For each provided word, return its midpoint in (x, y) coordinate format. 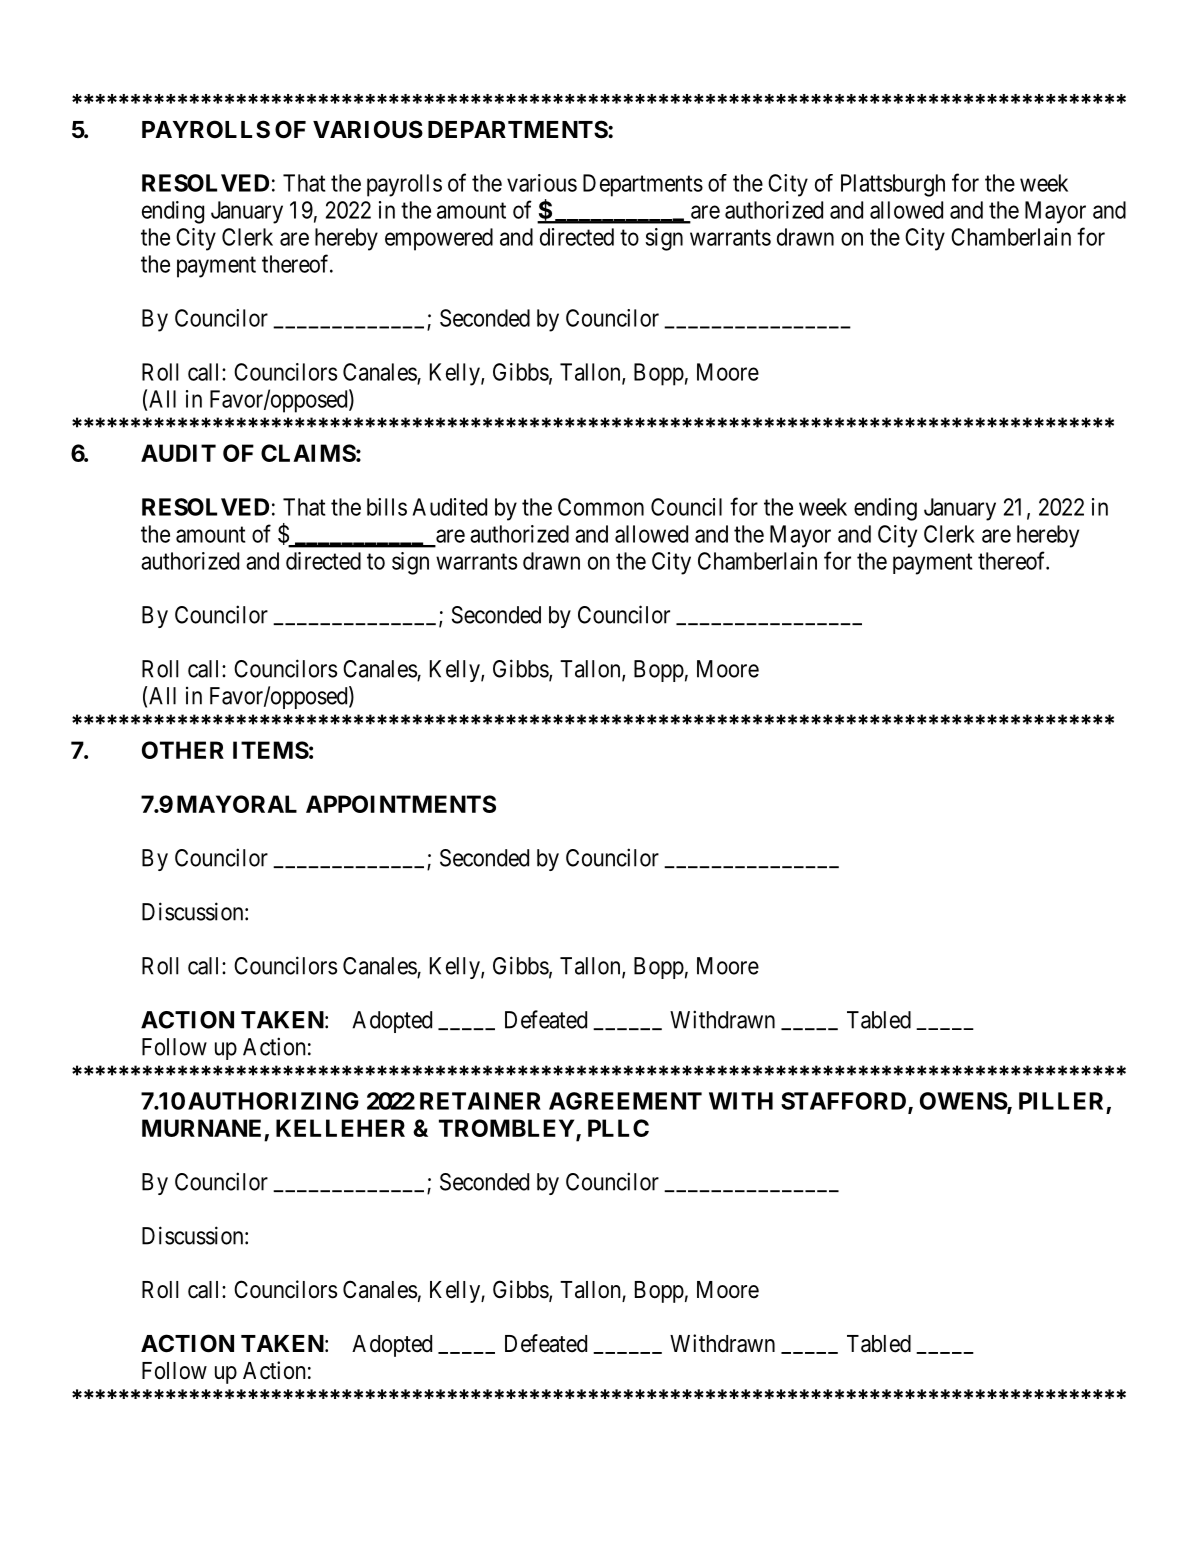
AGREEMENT (625, 1101)
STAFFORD (845, 1102)
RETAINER (480, 1101)
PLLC (618, 1128)
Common (601, 507)
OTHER (183, 750)
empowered (439, 239)
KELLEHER (340, 1128)
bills (387, 507)
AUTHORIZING (273, 1101)
